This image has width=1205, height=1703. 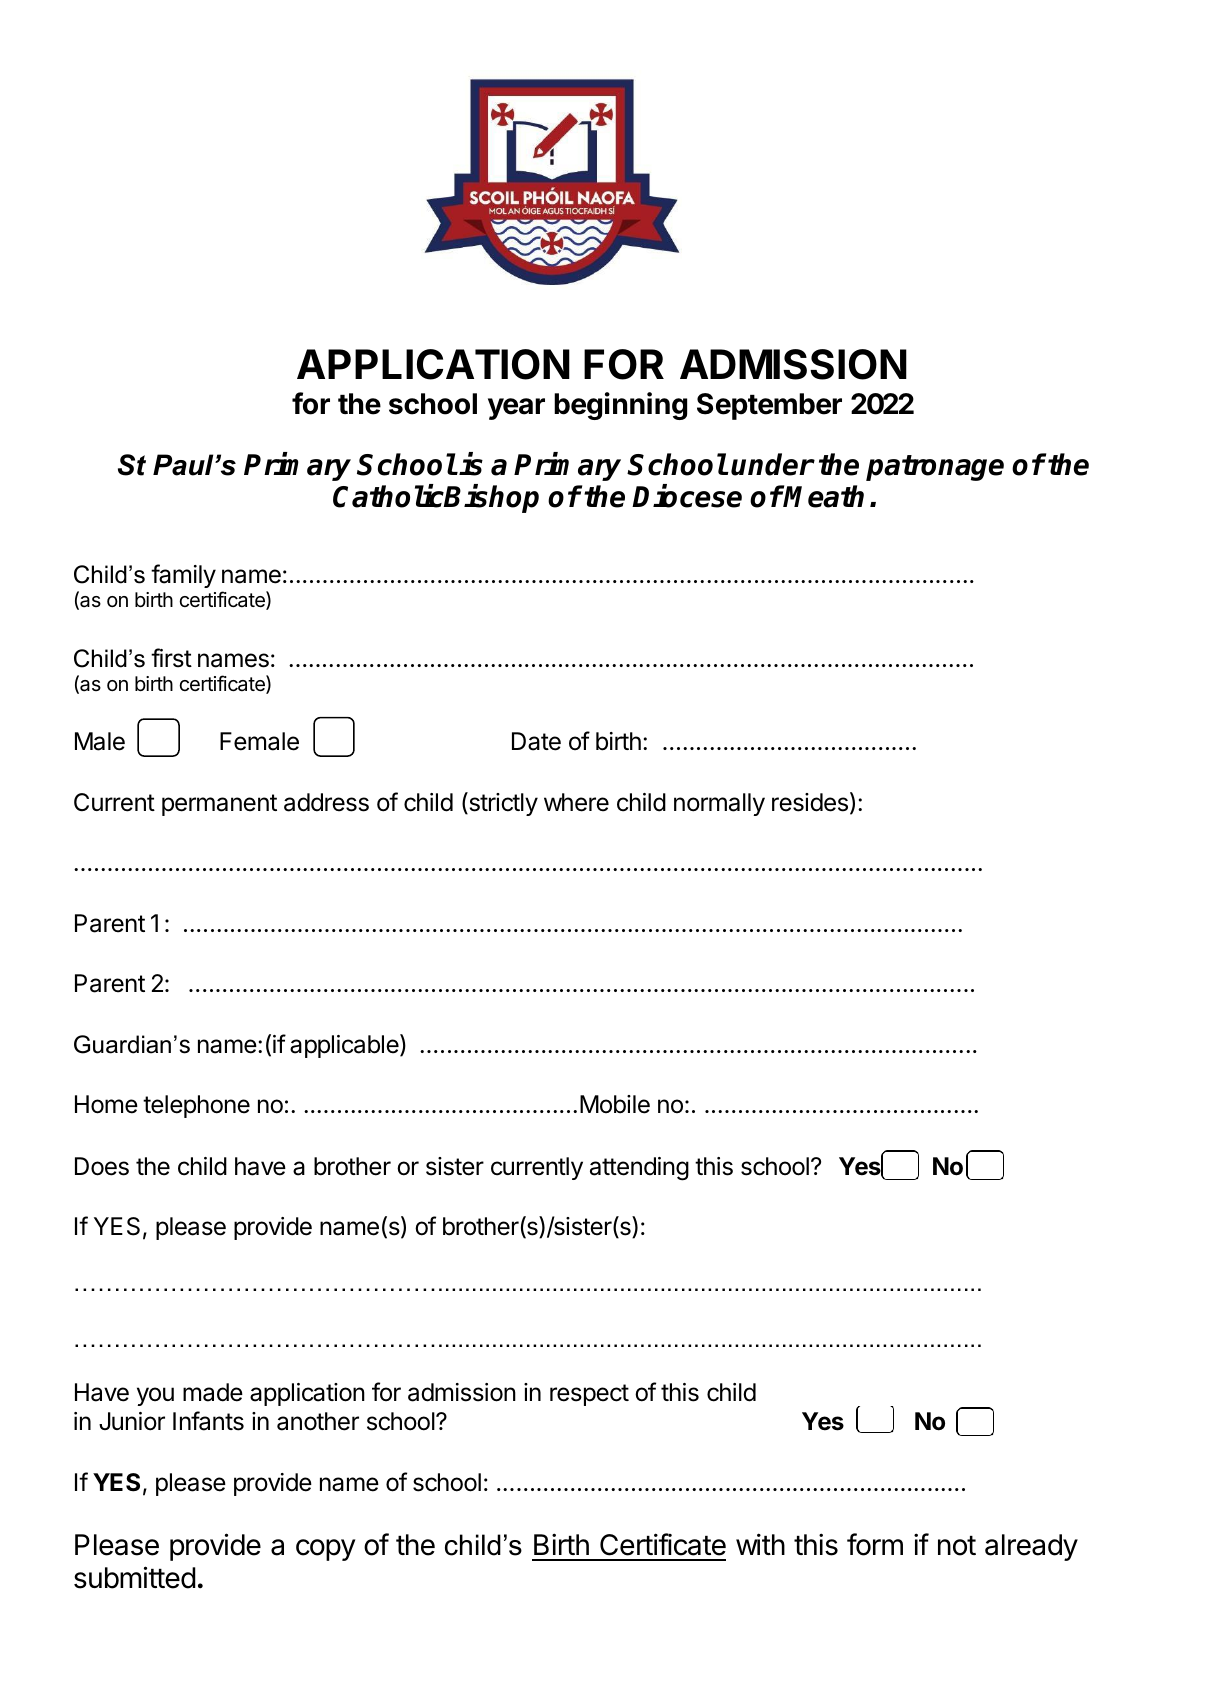 I want to click on applicable, so click(x=345, y=1046).
